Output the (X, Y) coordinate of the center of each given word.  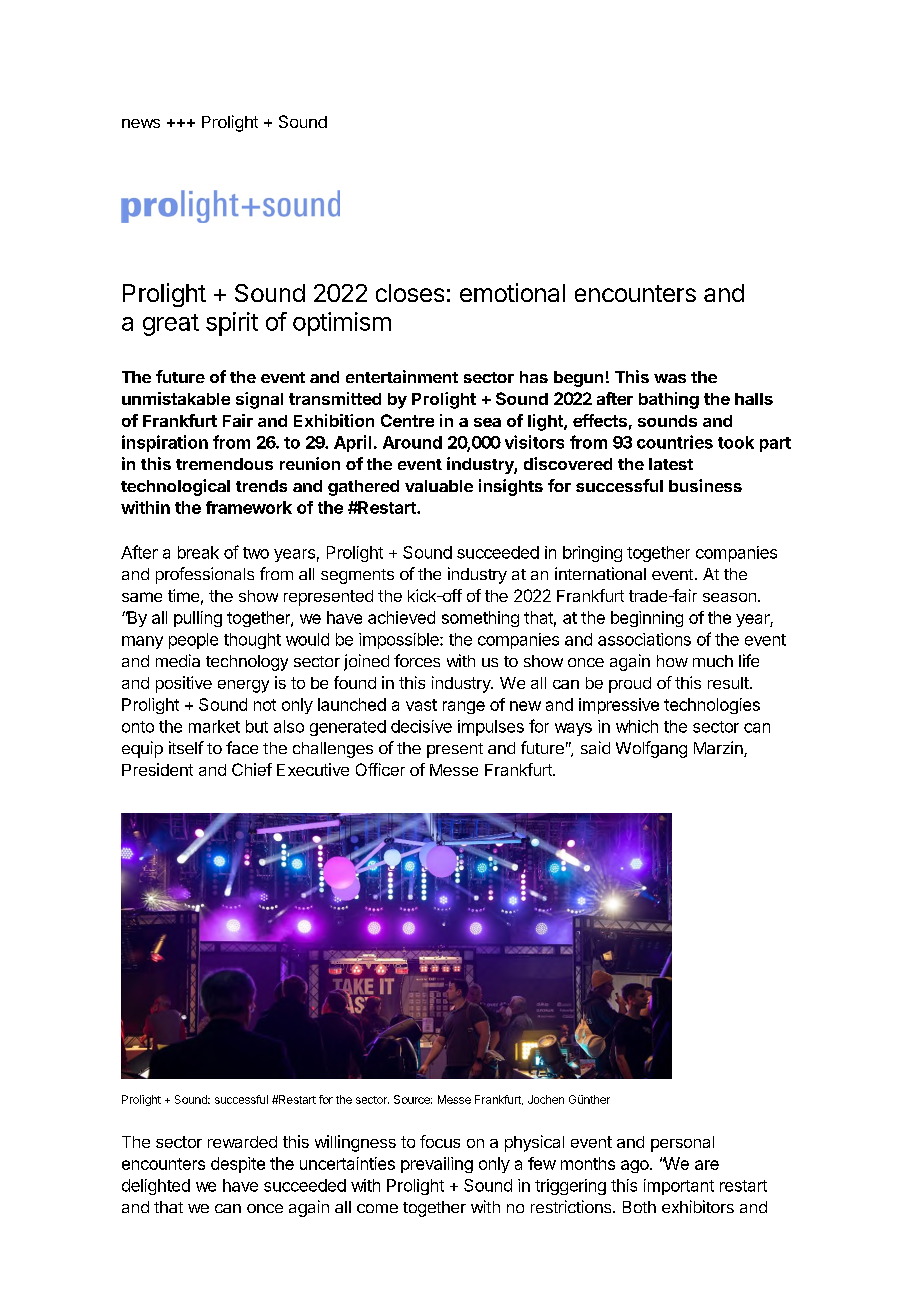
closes (410, 293)
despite (238, 1165)
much (713, 661)
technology (247, 663)
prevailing (437, 1165)
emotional (512, 292)
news (141, 123)
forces (417, 660)
